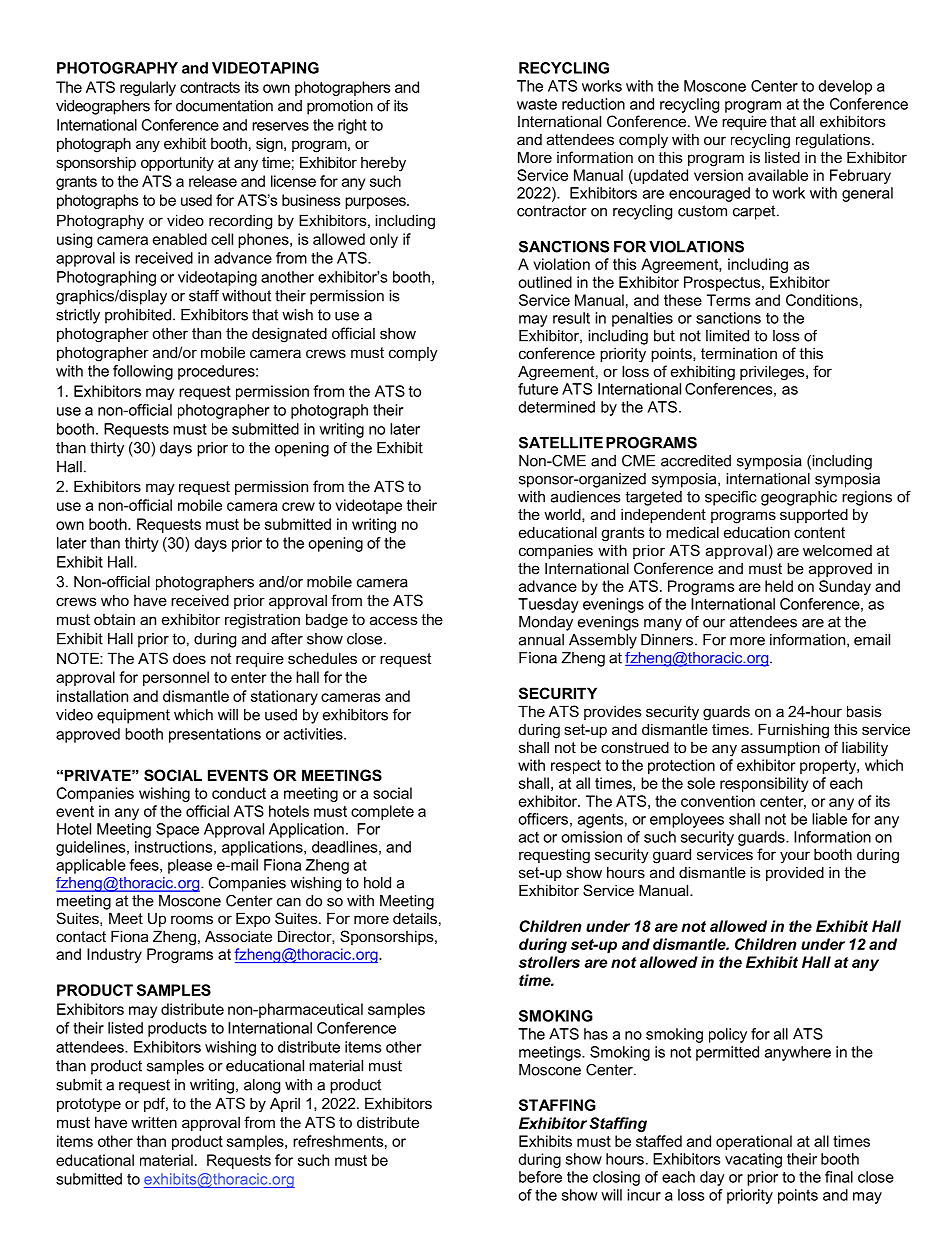 The width and height of the page is (952, 1233). What do you see at coordinates (541, 640) in the page?
I see `annual` at bounding box center [541, 640].
